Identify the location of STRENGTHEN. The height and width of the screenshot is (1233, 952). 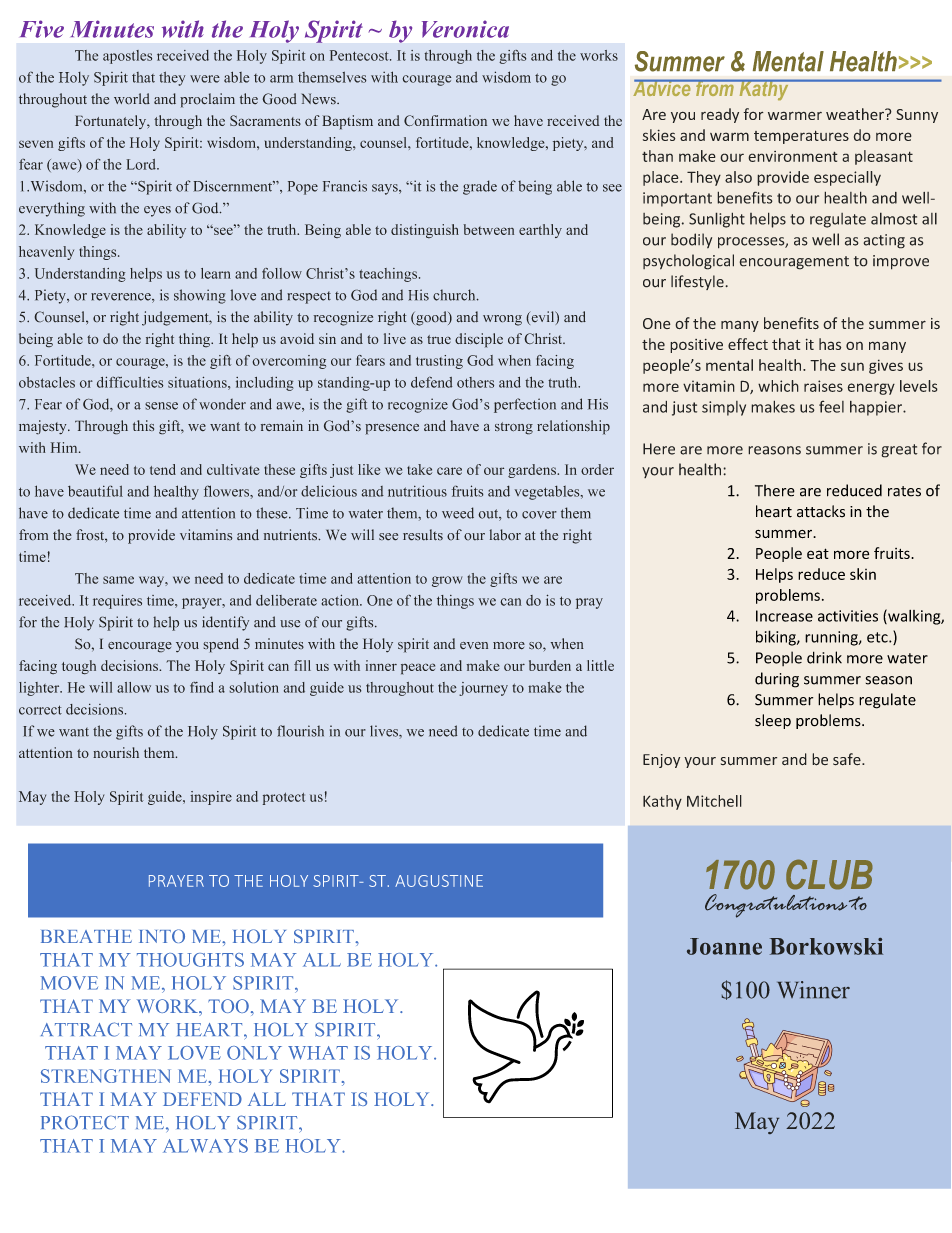
(106, 1076).
